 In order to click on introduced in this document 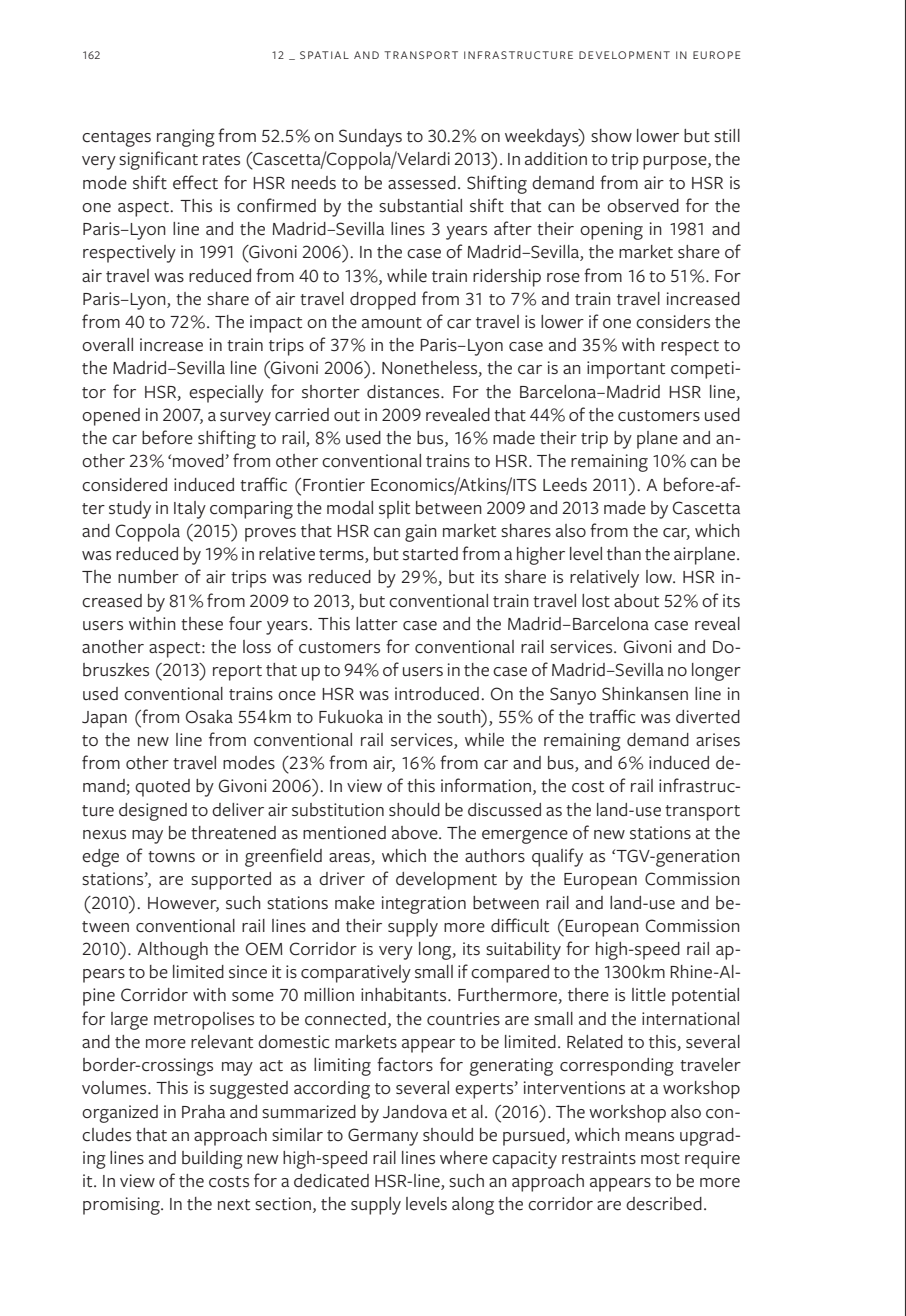, I will do `click(437, 694)`.
